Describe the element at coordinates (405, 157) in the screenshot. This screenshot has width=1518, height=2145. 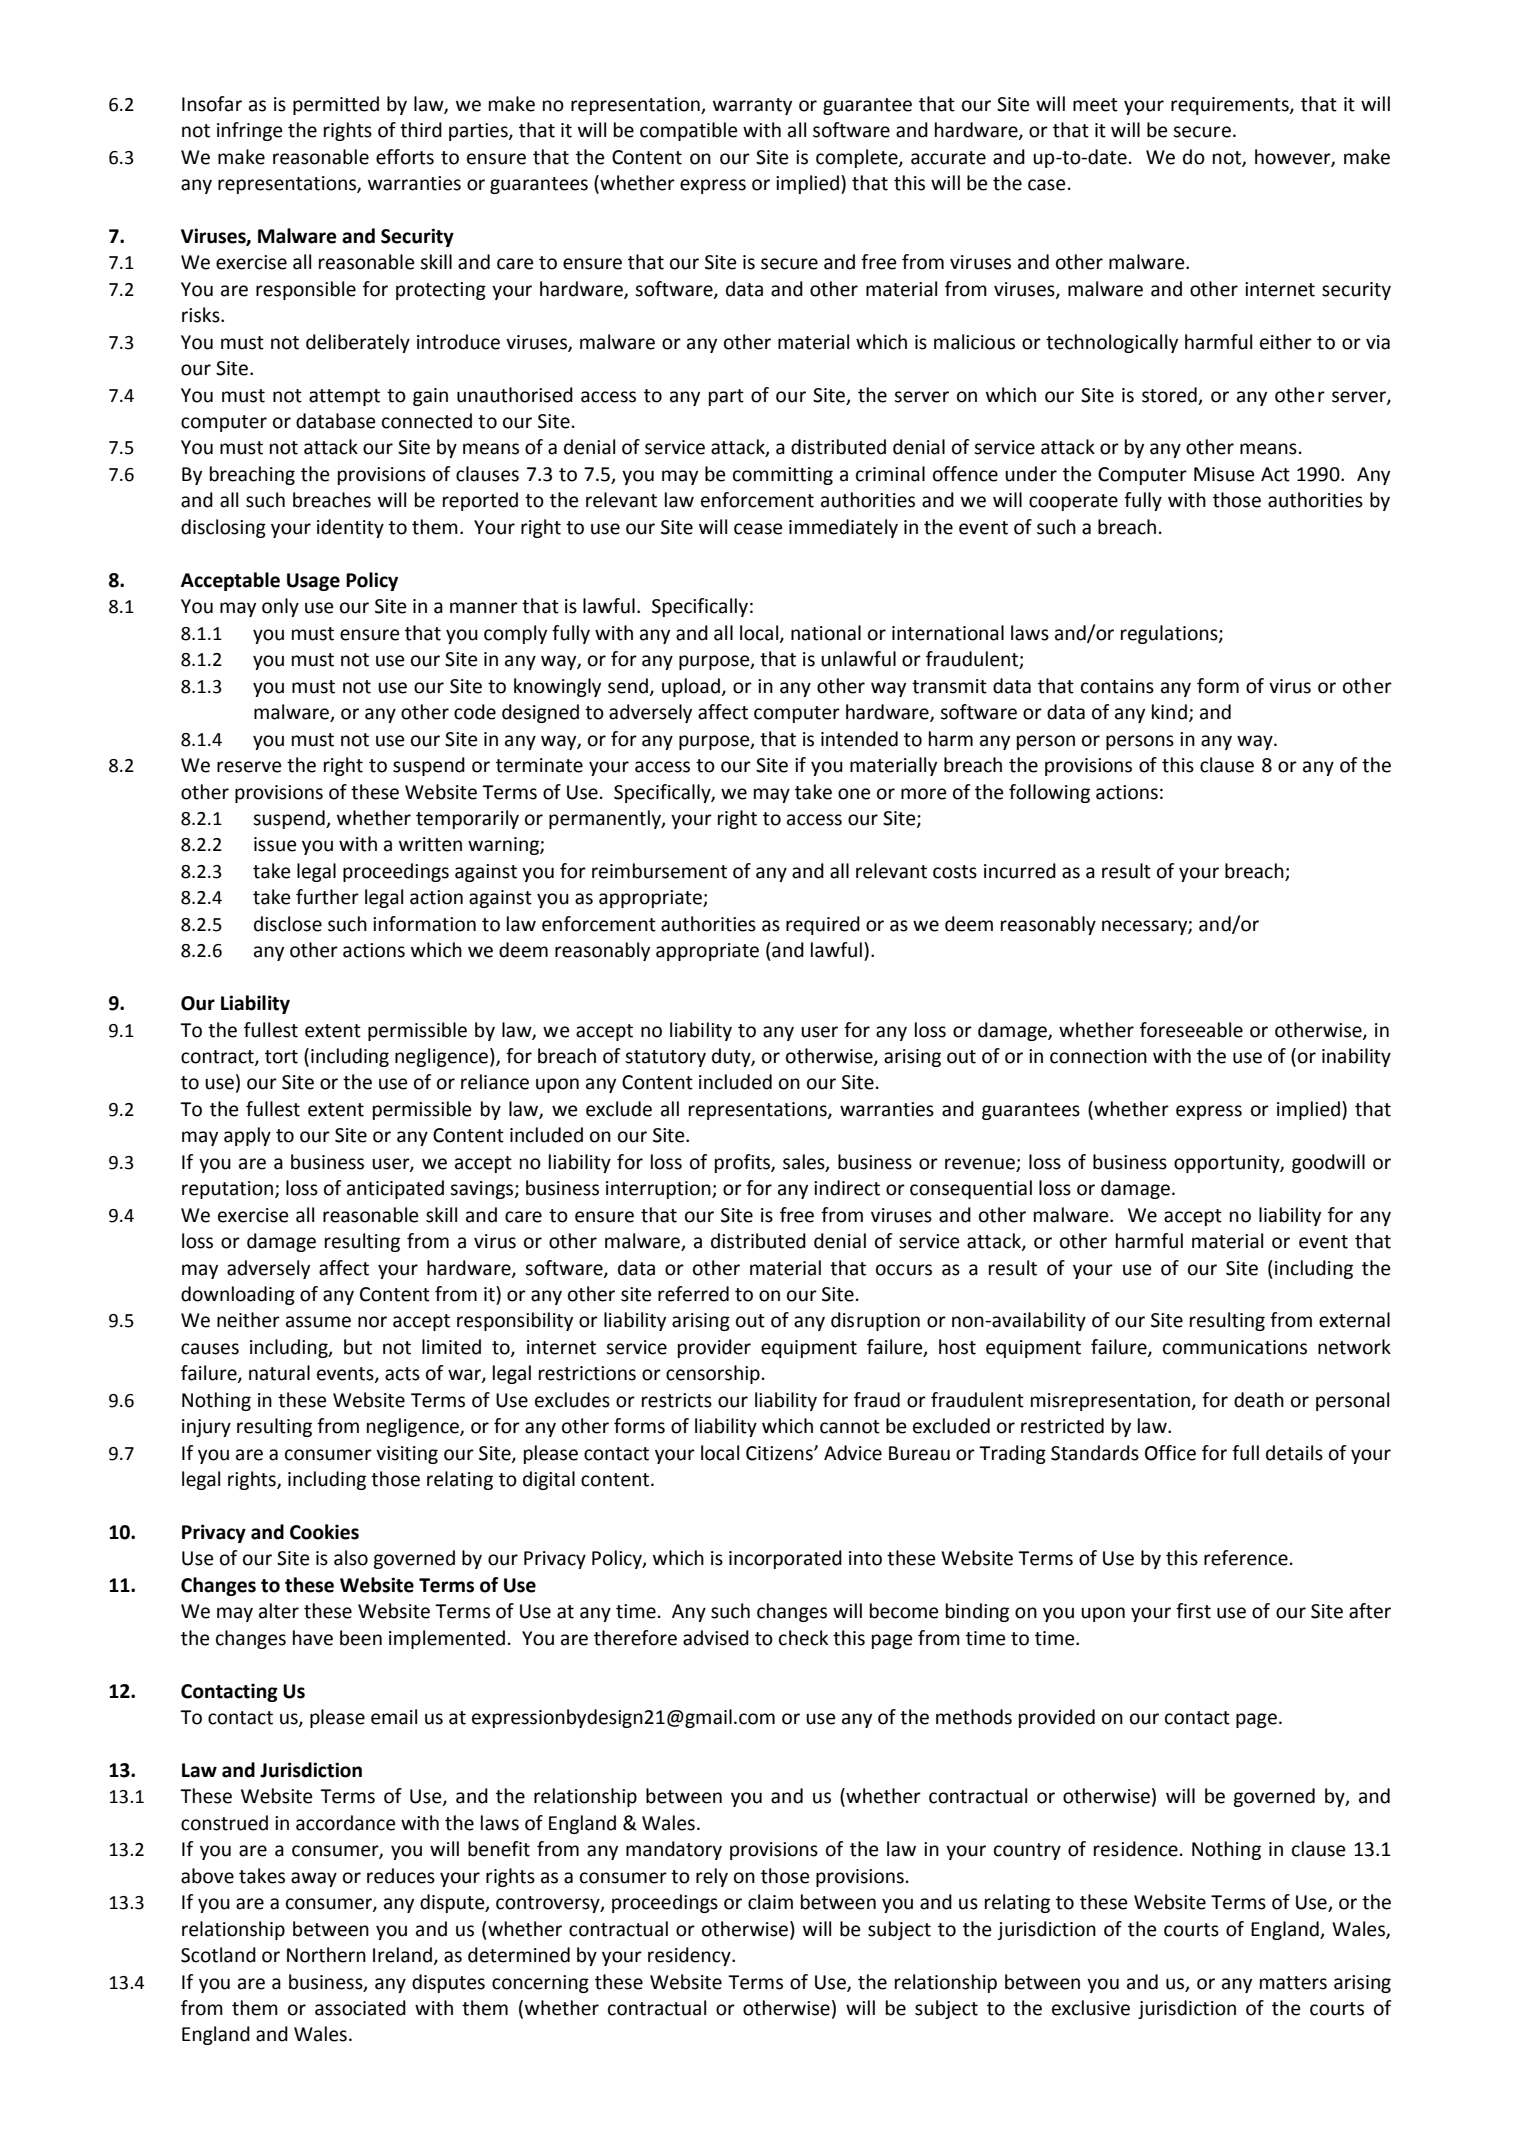
I see `efforts` at that location.
